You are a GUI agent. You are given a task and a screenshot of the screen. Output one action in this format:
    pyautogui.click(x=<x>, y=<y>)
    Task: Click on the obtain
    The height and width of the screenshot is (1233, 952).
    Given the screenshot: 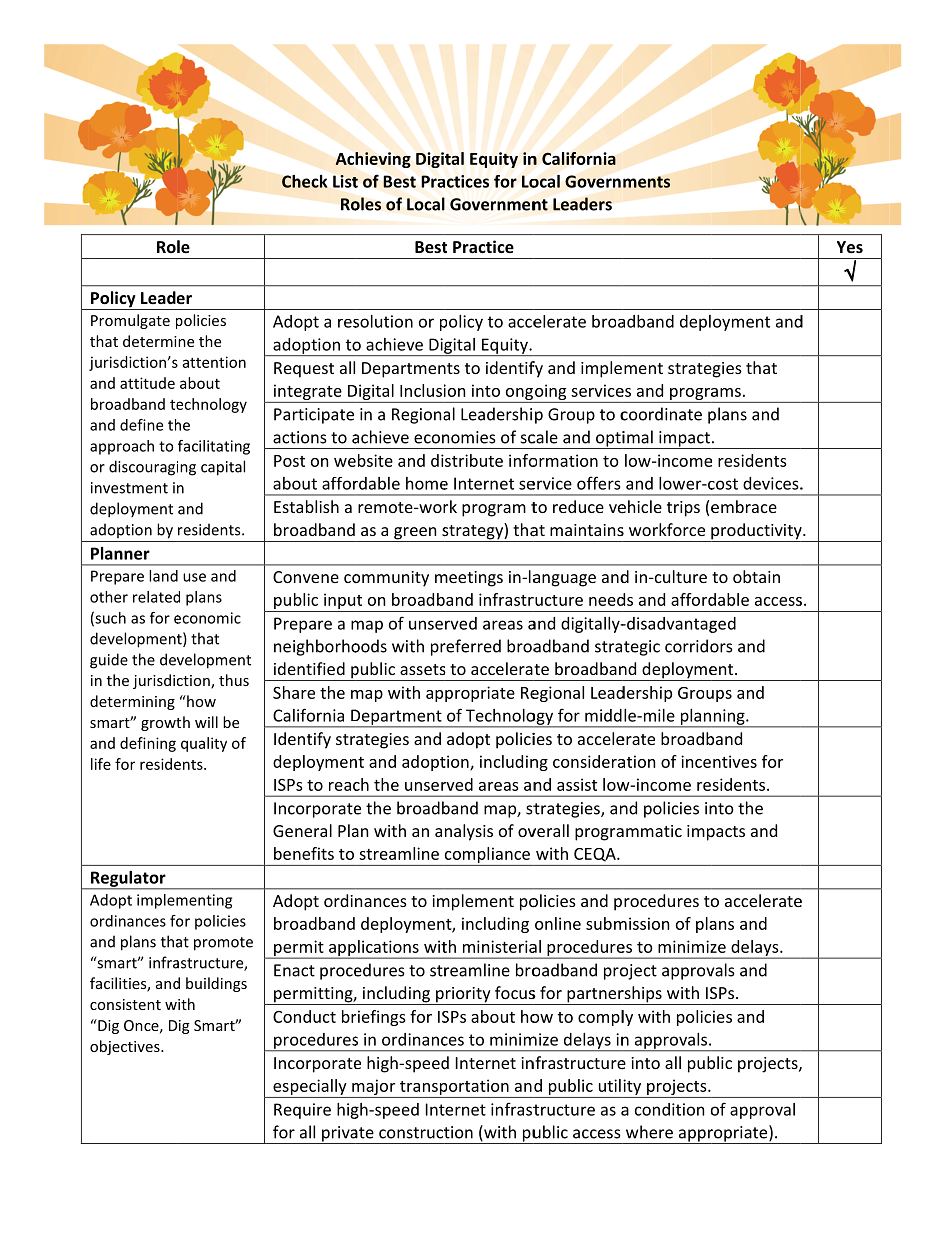 What is the action you would take?
    pyautogui.click(x=756, y=576)
